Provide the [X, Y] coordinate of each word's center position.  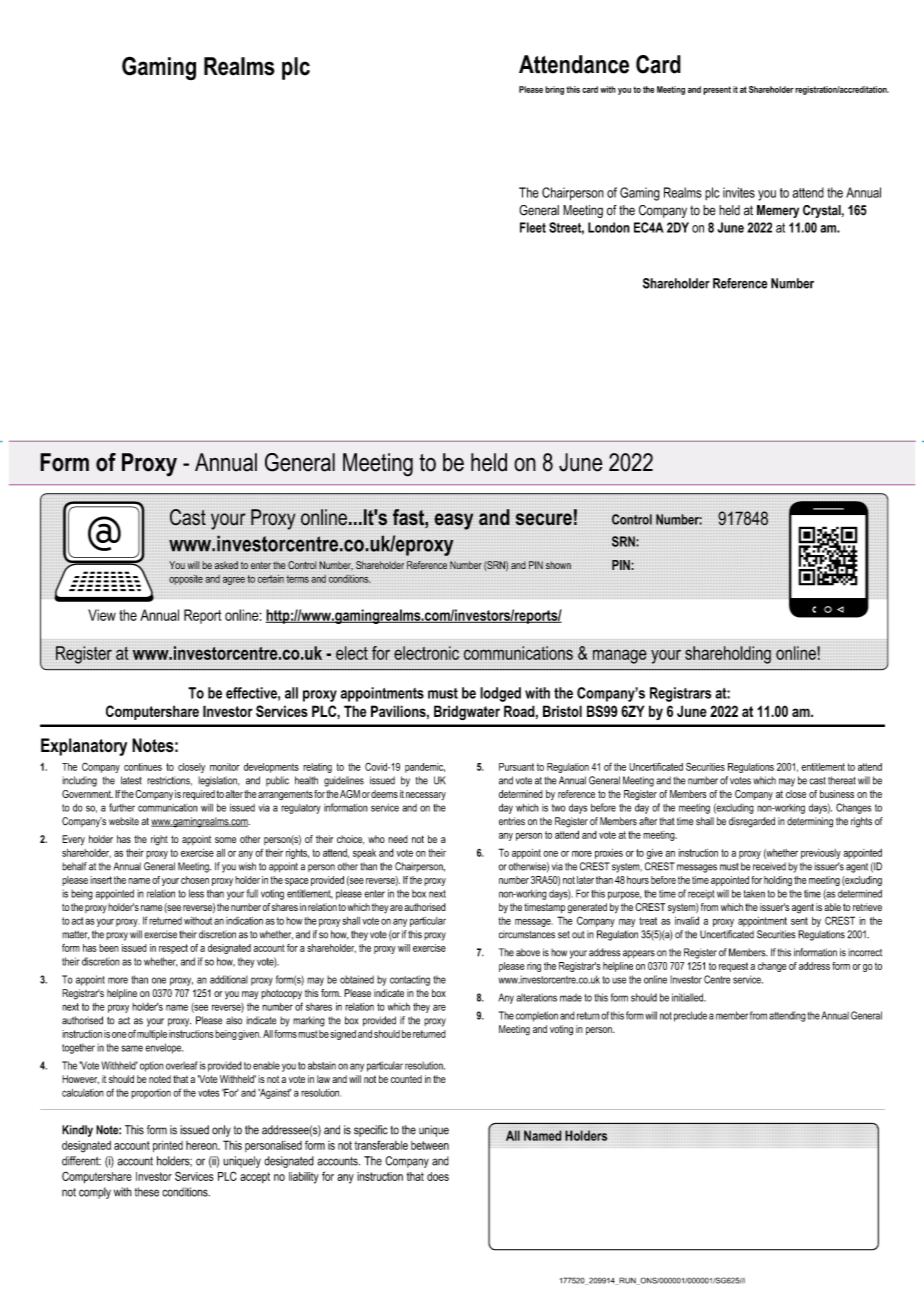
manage [620, 656]
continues [143, 767]
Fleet [533, 227]
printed [168, 1146]
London [609, 227]
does [438, 1176]
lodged [500, 694]
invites [739, 192]
